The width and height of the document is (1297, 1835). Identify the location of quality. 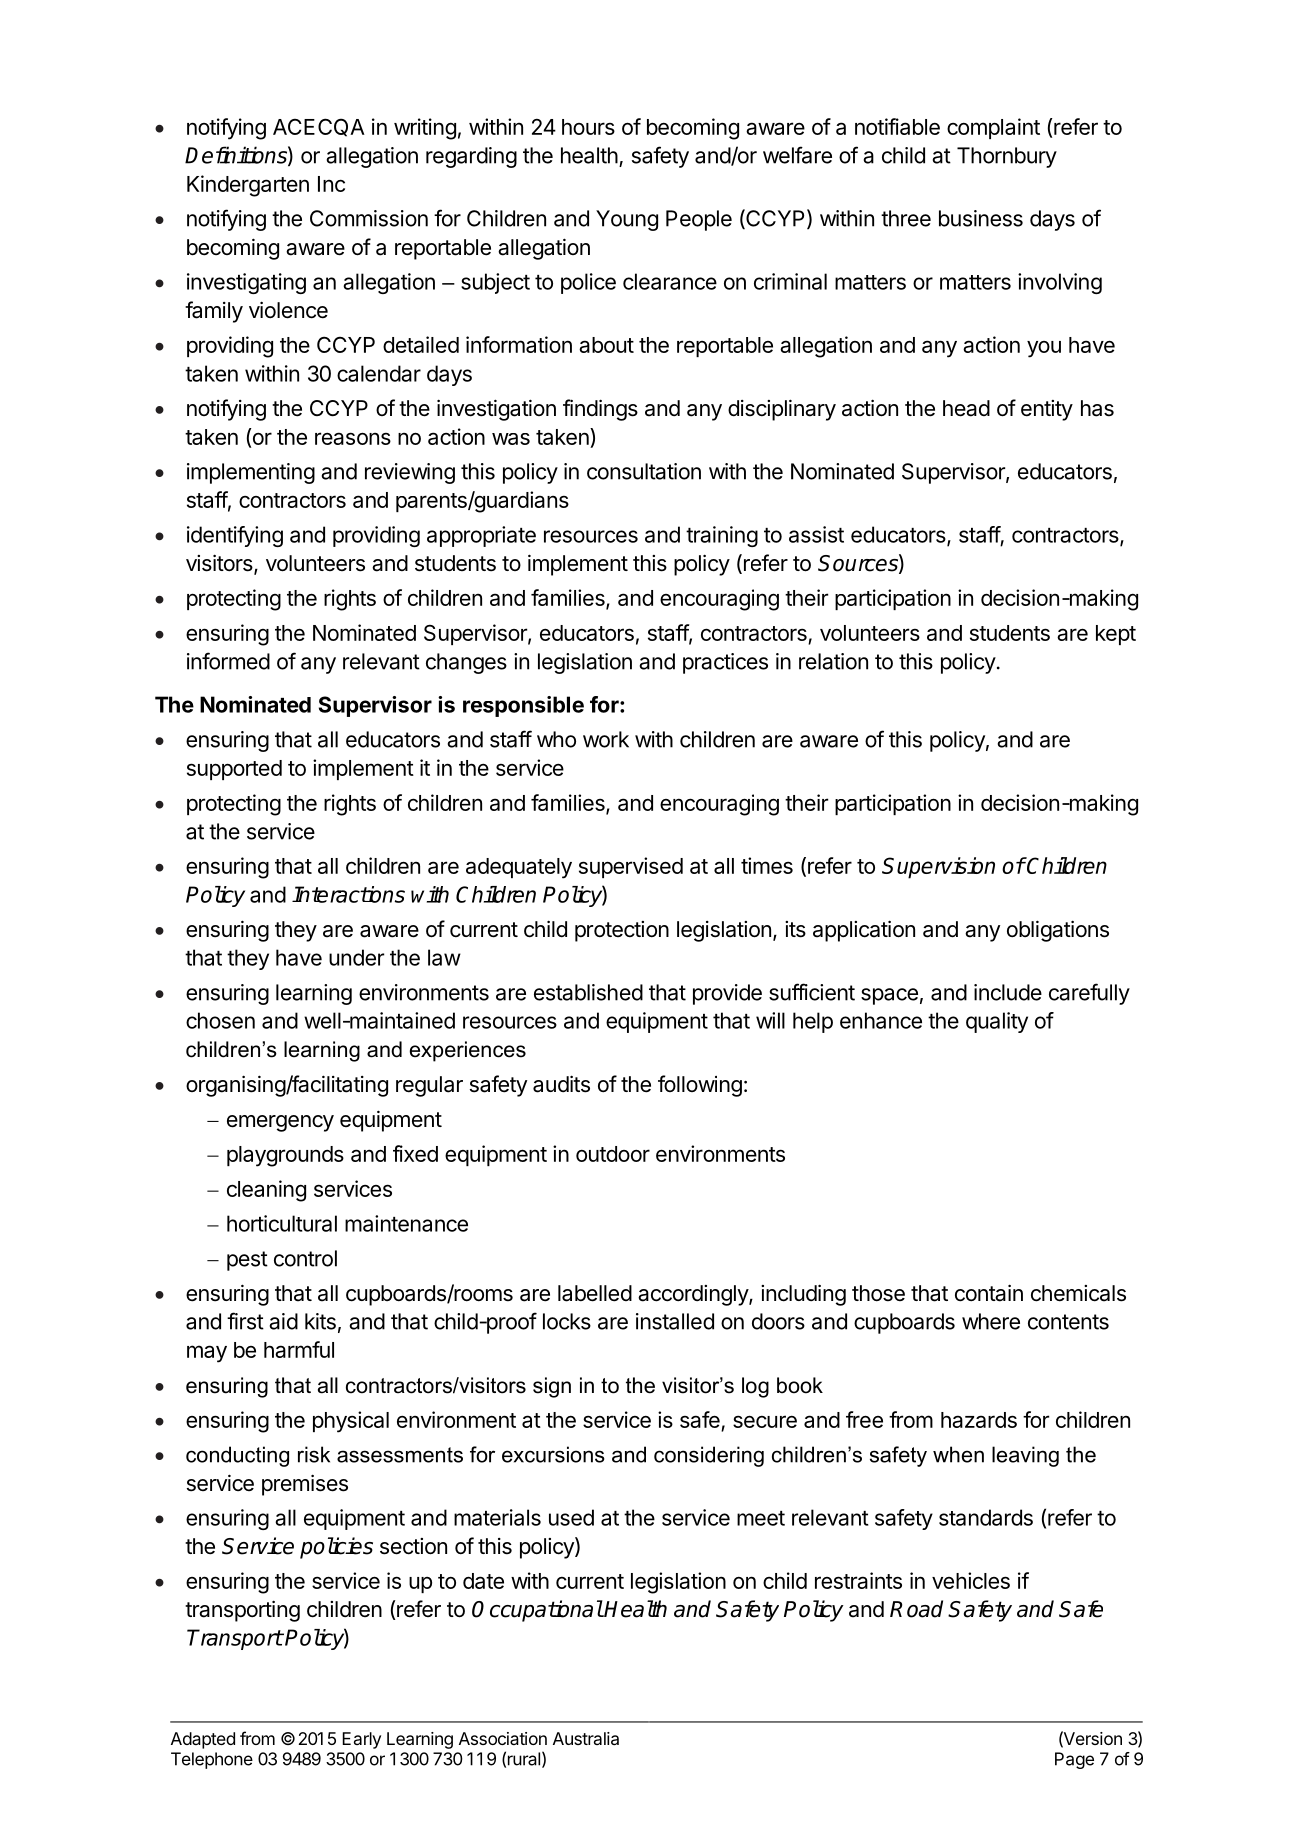
(997, 1022).
